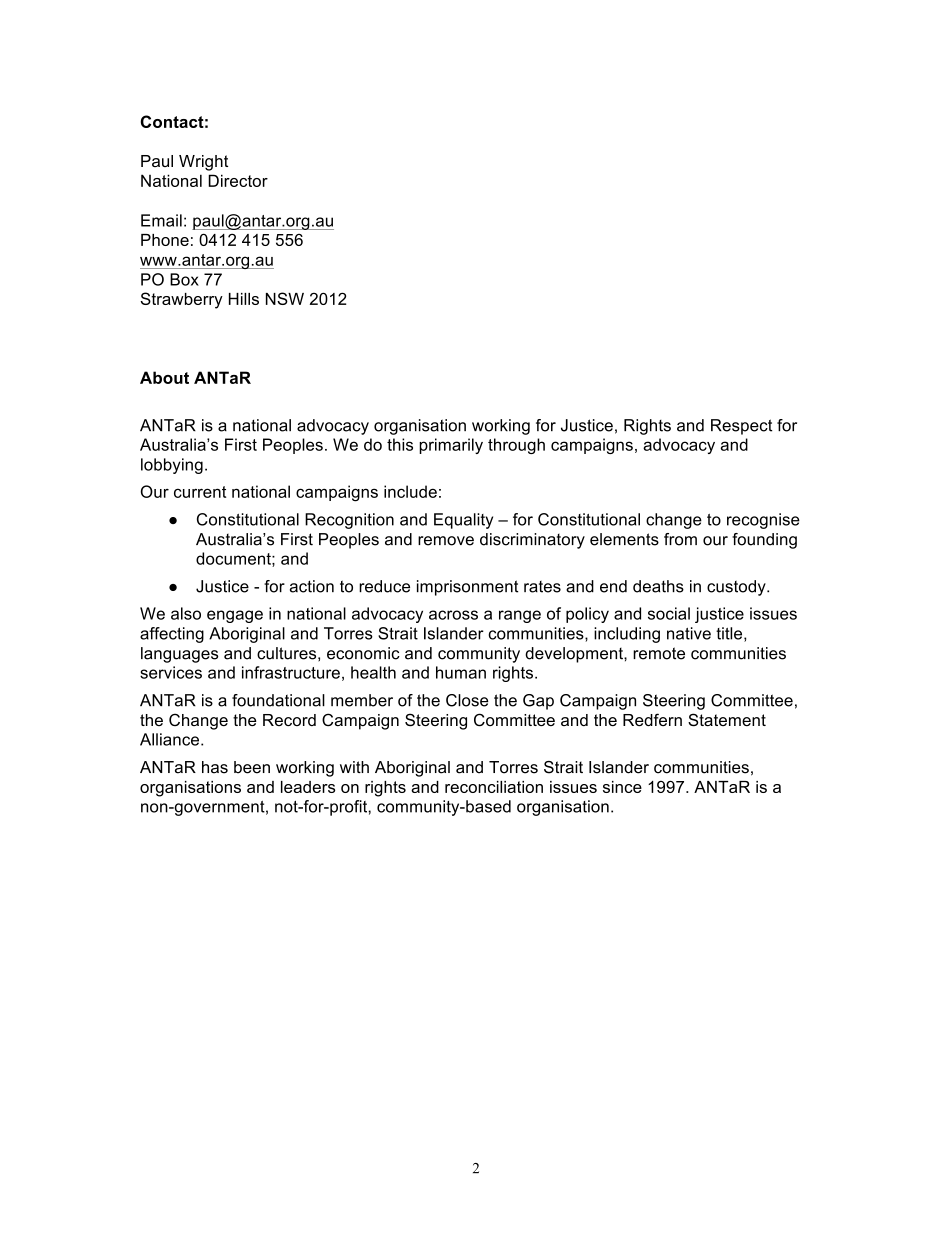 Image resolution: width=952 pixels, height=1233 pixels. I want to click on NSW, so click(285, 298).
